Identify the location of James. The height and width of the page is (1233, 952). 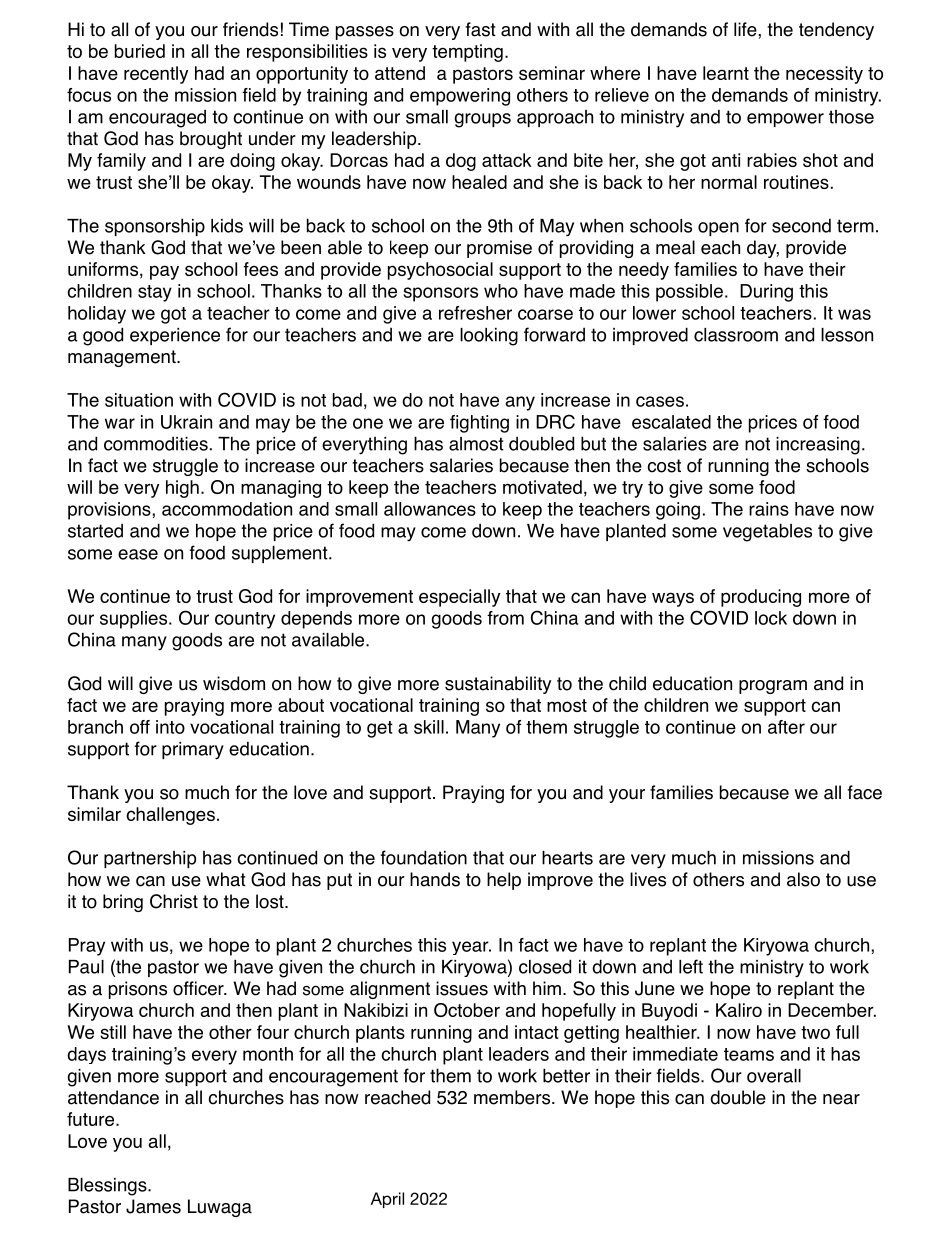
(153, 1206).
